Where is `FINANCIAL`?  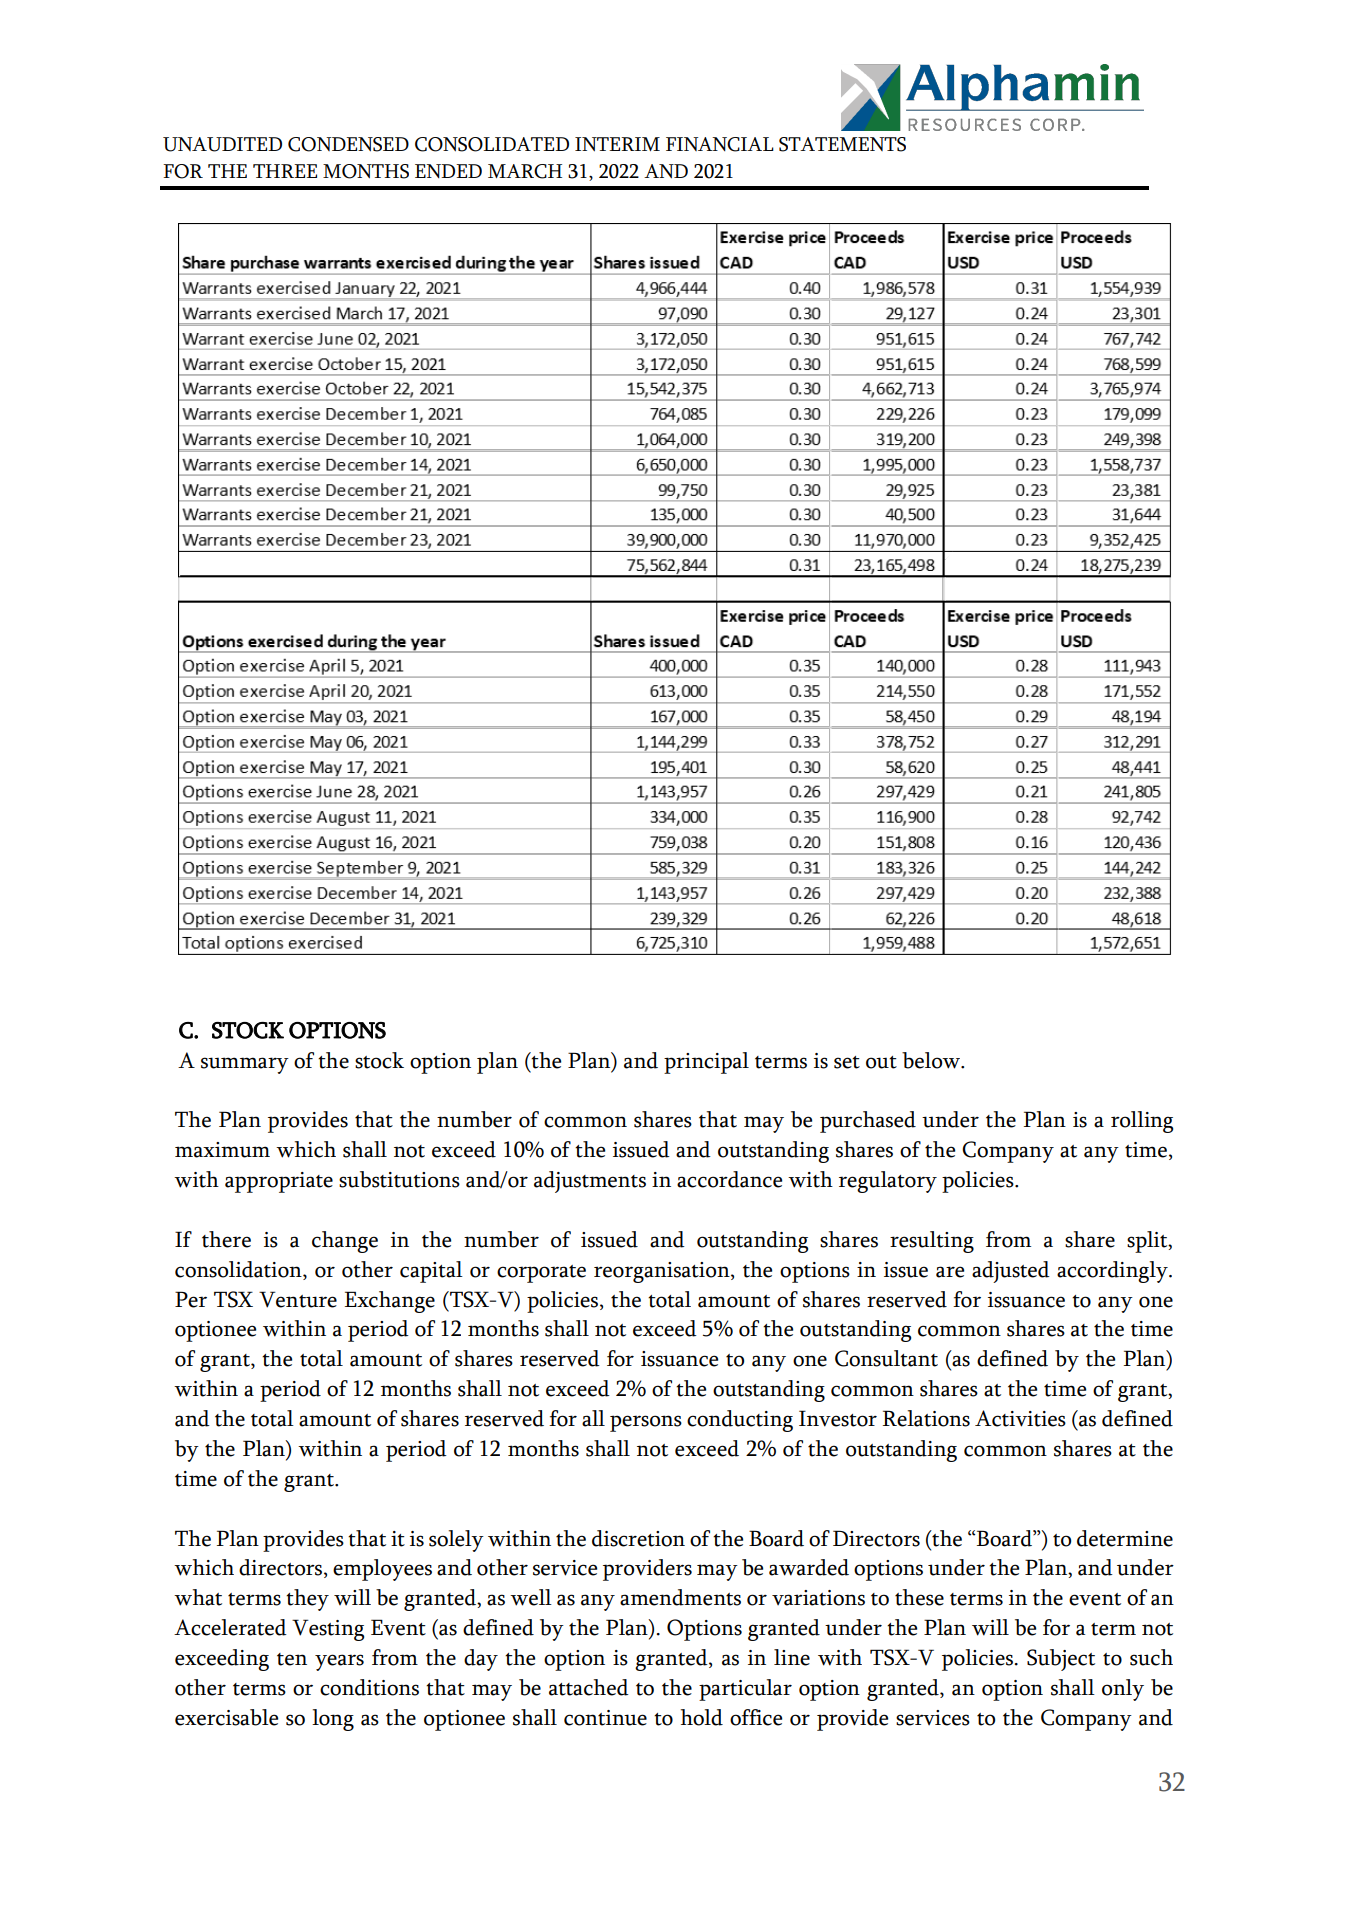
FINANCIAL is located at coordinates (720, 144).
